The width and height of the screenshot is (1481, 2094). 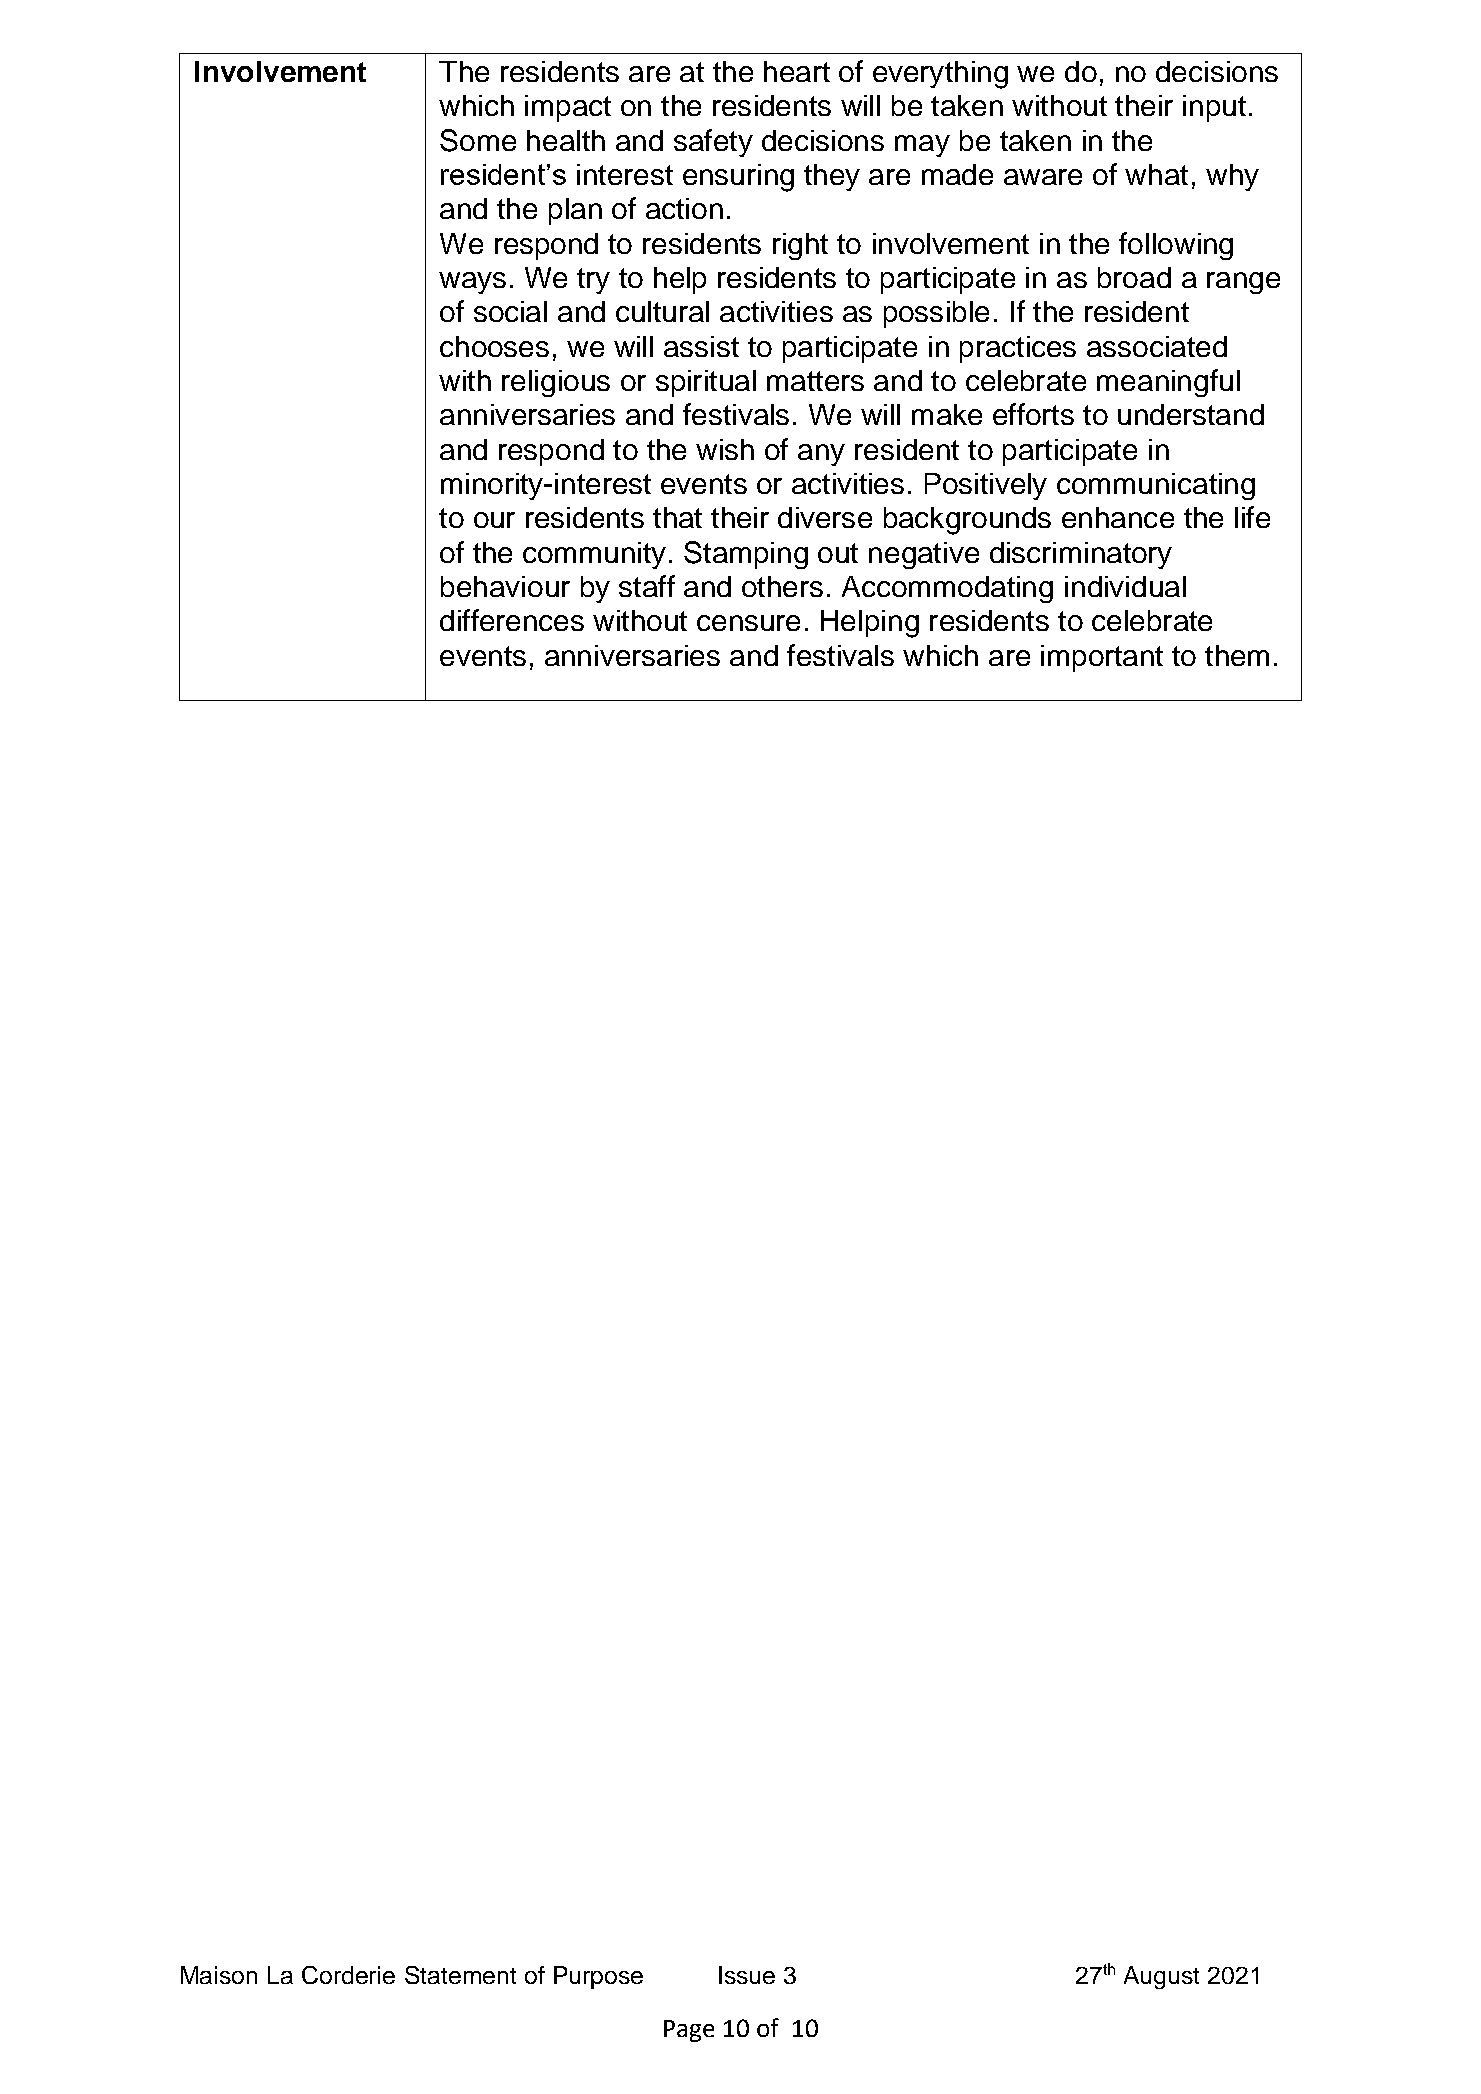 I want to click on important, so click(x=1102, y=658).
